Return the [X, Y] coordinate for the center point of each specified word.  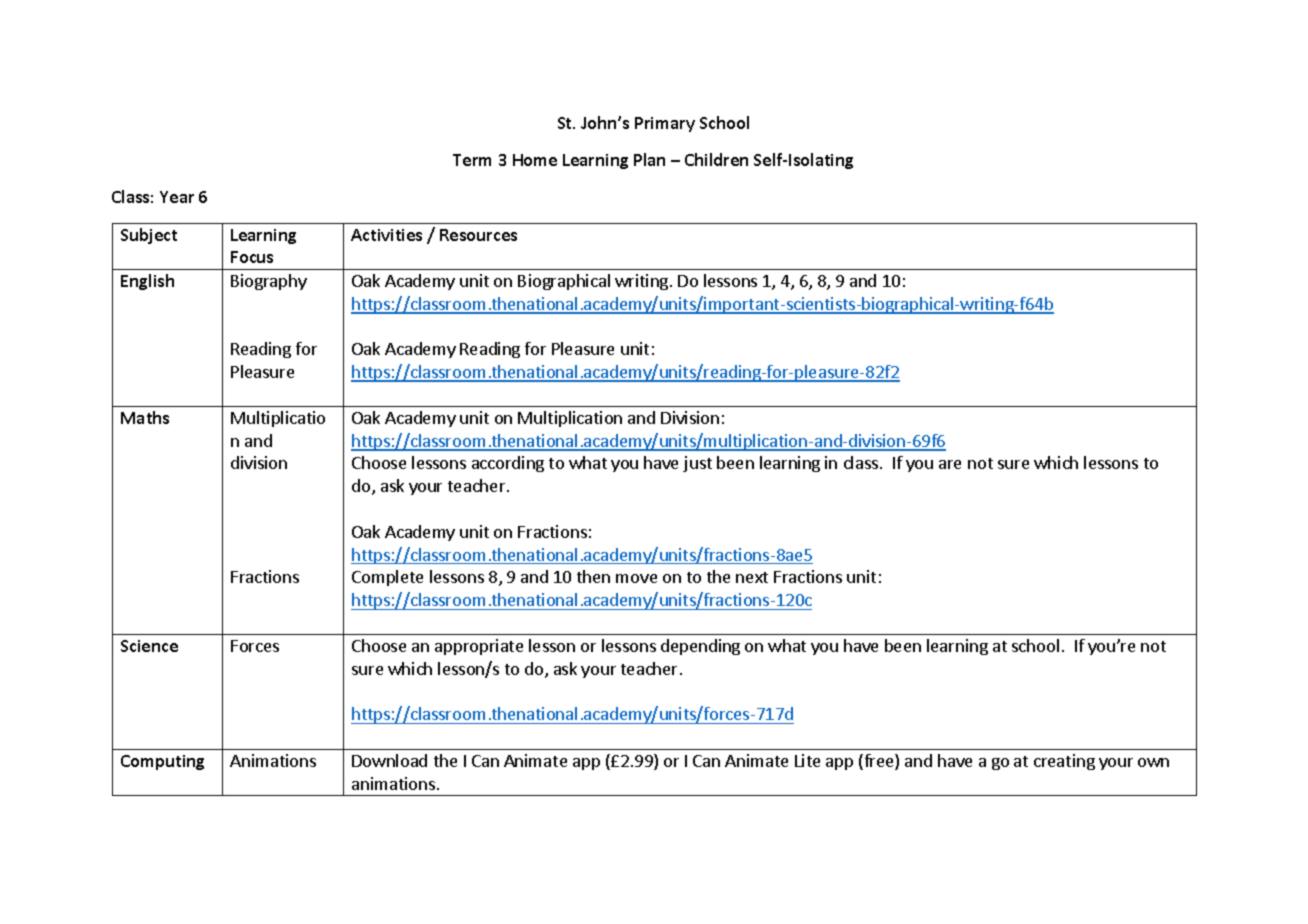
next [752, 577]
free [879, 762]
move [636, 578]
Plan [649, 159]
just [697, 464]
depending [700, 647]
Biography [269, 282]
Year [177, 197]
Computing [162, 762]
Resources [478, 235]
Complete [387, 578]
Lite [807, 760]
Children [716, 159]
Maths [145, 417]
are [950, 464]
